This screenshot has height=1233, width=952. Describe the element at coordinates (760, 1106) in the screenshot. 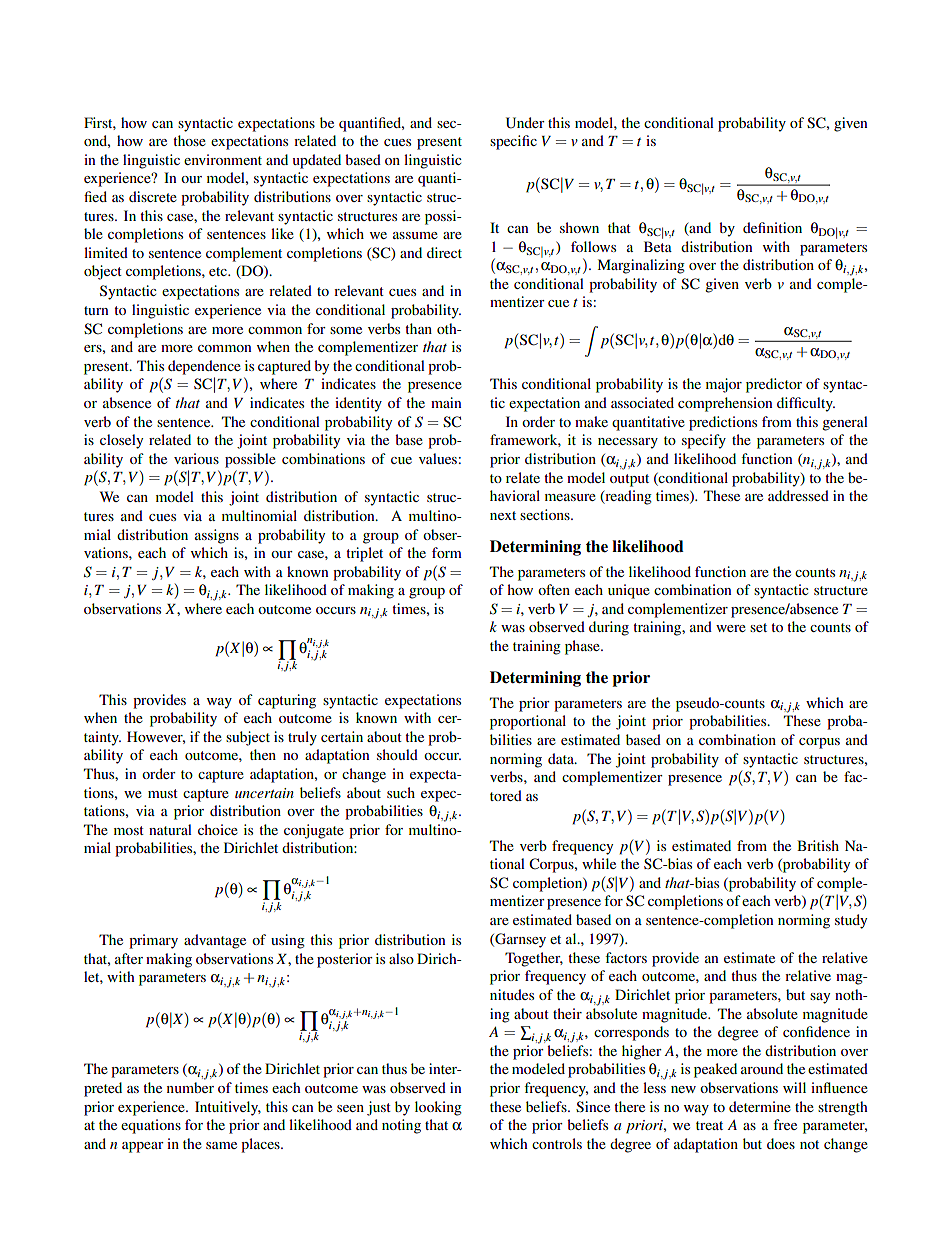

I see `determine` at that location.
